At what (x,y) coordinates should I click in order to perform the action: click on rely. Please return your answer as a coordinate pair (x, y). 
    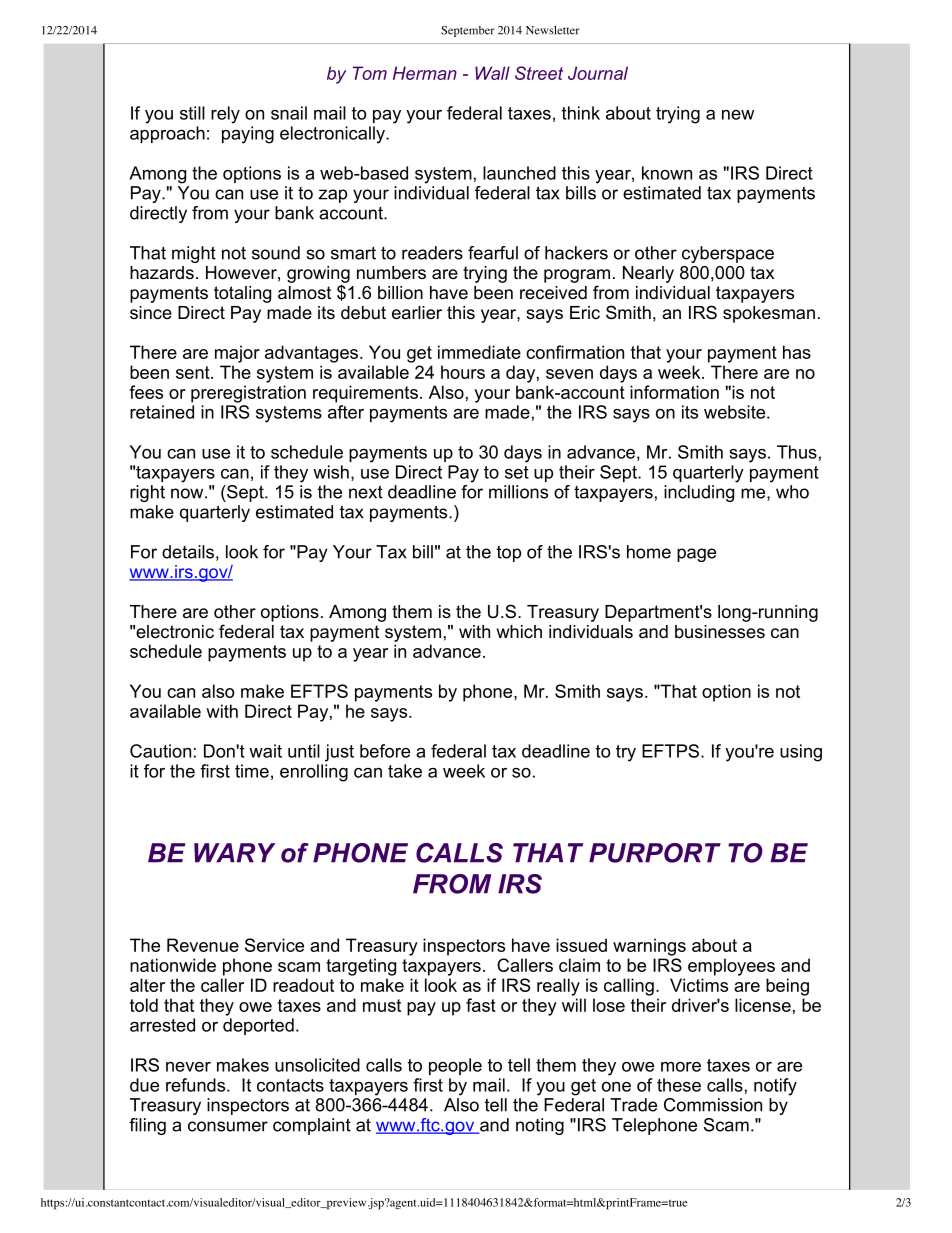
    Looking at the image, I should click on (225, 115).
